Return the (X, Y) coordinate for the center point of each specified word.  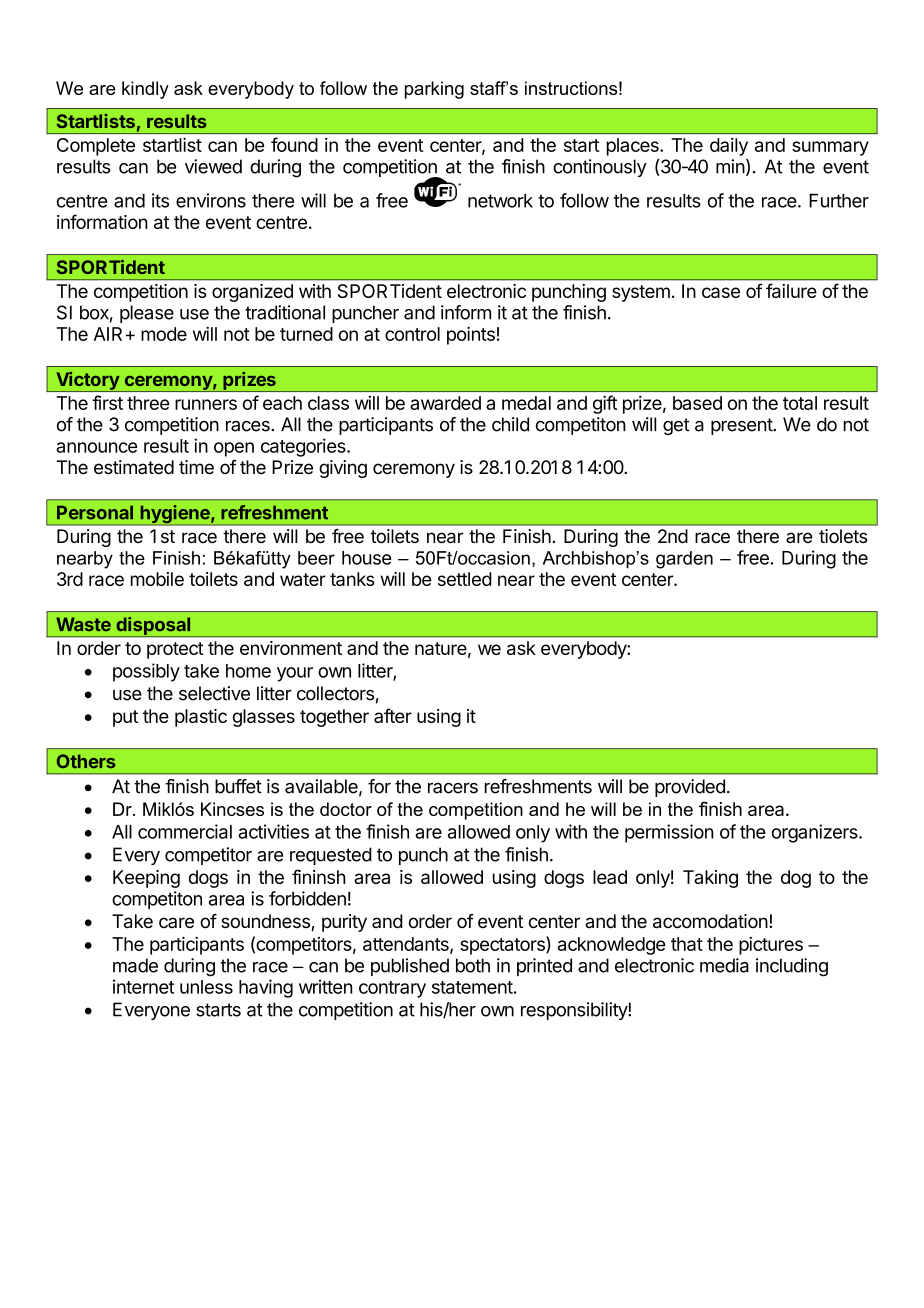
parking (434, 90)
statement (472, 987)
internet (143, 986)
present (742, 426)
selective (214, 693)
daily (729, 147)
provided (690, 788)
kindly (145, 90)
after (393, 715)
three (148, 403)
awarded (445, 403)
